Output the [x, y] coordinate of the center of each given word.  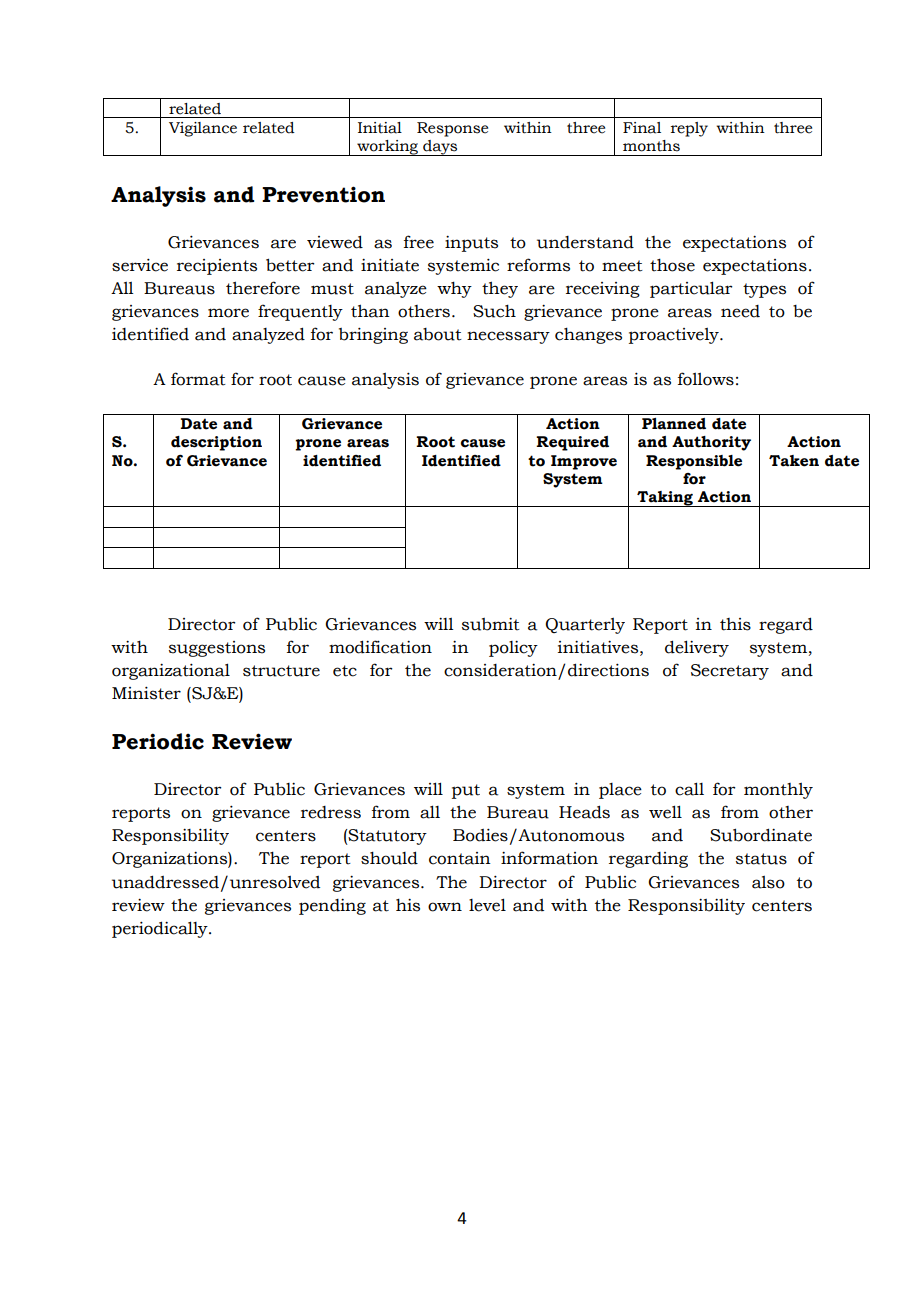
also [768, 882]
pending [332, 907]
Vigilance [203, 129]
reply [689, 129]
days [440, 148]
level [487, 905]
